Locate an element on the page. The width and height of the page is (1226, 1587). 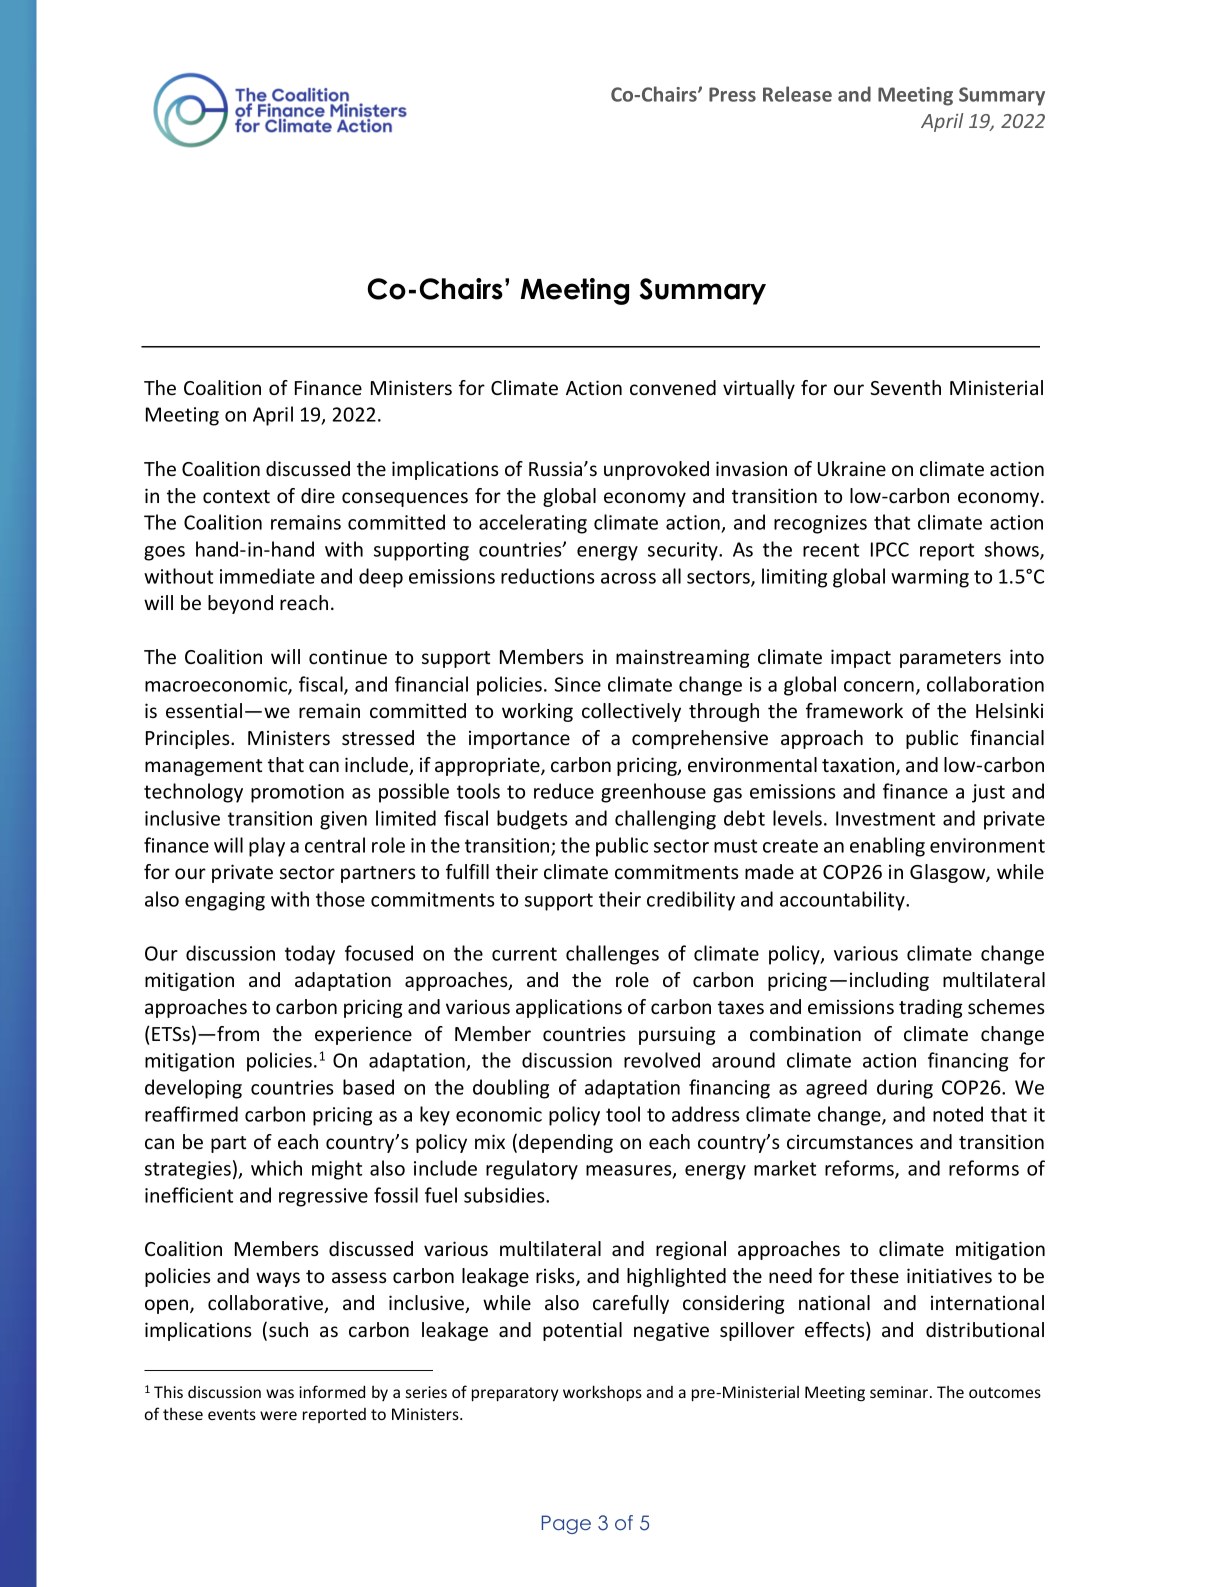
reduce is located at coordinates (564, 791).
